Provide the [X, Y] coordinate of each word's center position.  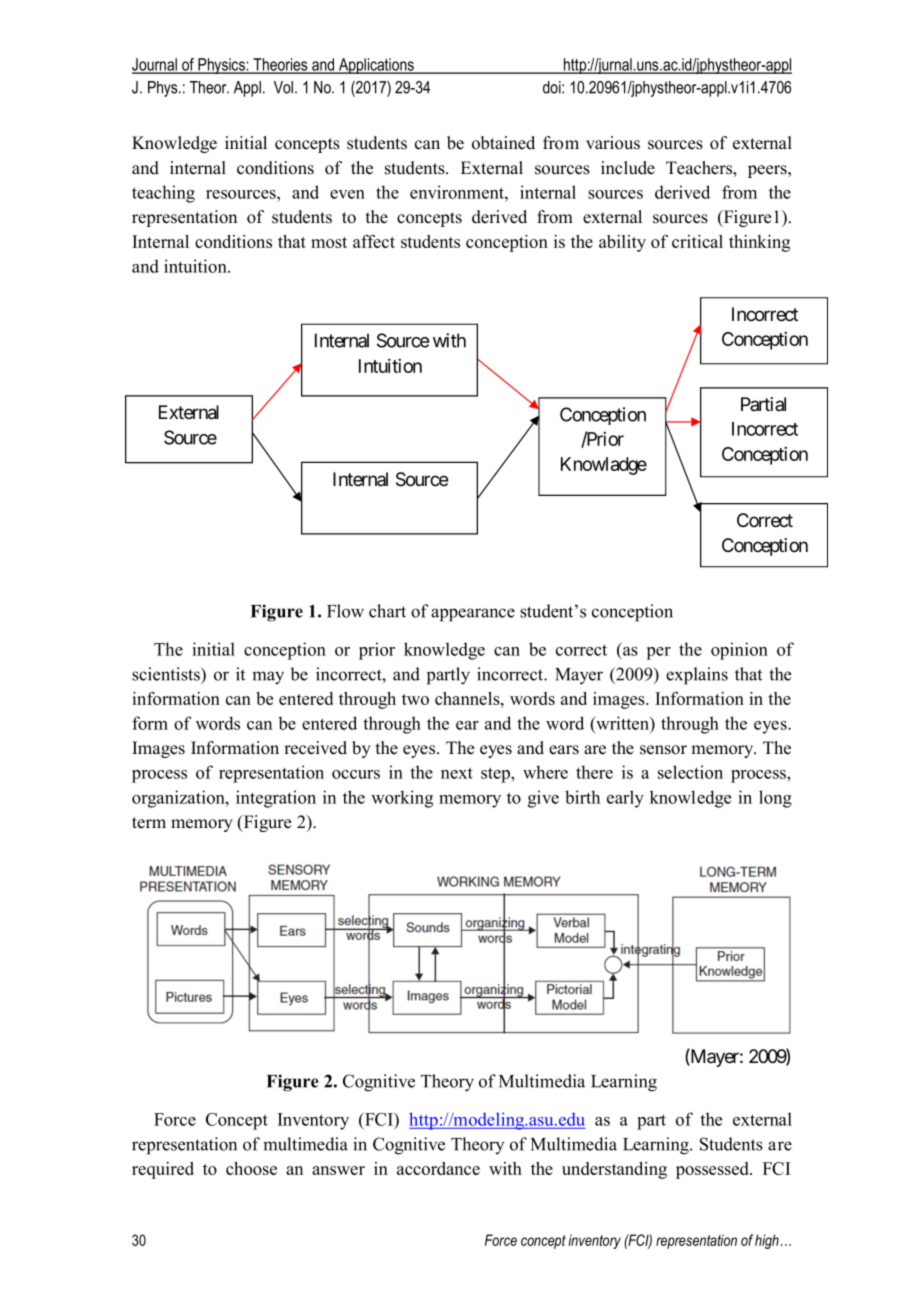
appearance [473, 615]
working [402, 799]
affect [374, 241]
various [613, 143]
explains [697, 676]
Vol [283, 87]
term [149, 823]
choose [251, 1168]
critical [697, 241]
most [329, 242]
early [625, 799]
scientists [167, 674]
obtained [503, 143]
